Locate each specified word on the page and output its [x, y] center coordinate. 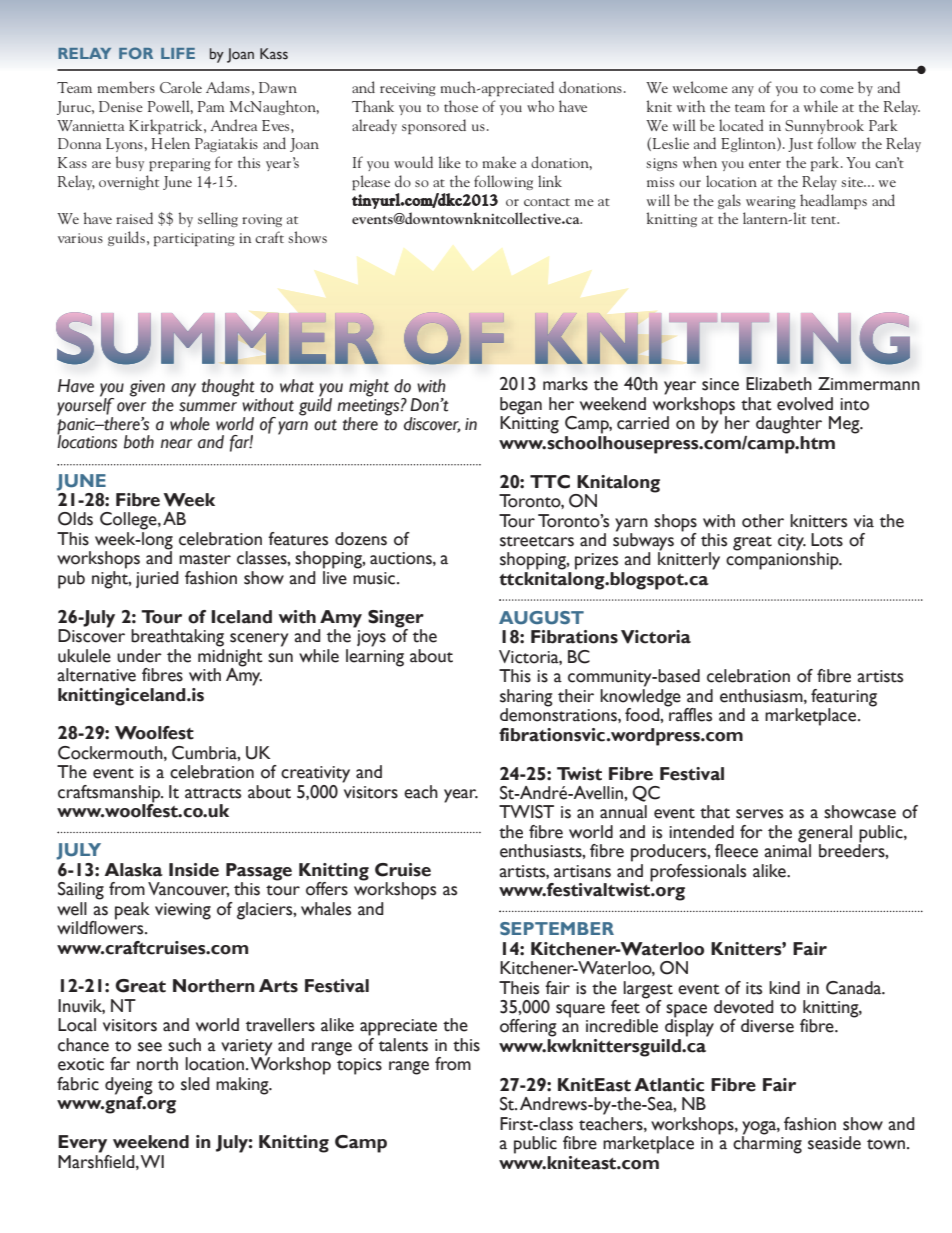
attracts [213, 793]
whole [190, 424]
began [521, 406]
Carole [181, 87]
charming [767, 1144]
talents [403, 1045]
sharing [526, 698]
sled [195, 1084]
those [461, 106]
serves [759, 814]
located [741, 125]
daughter [789, 425]
